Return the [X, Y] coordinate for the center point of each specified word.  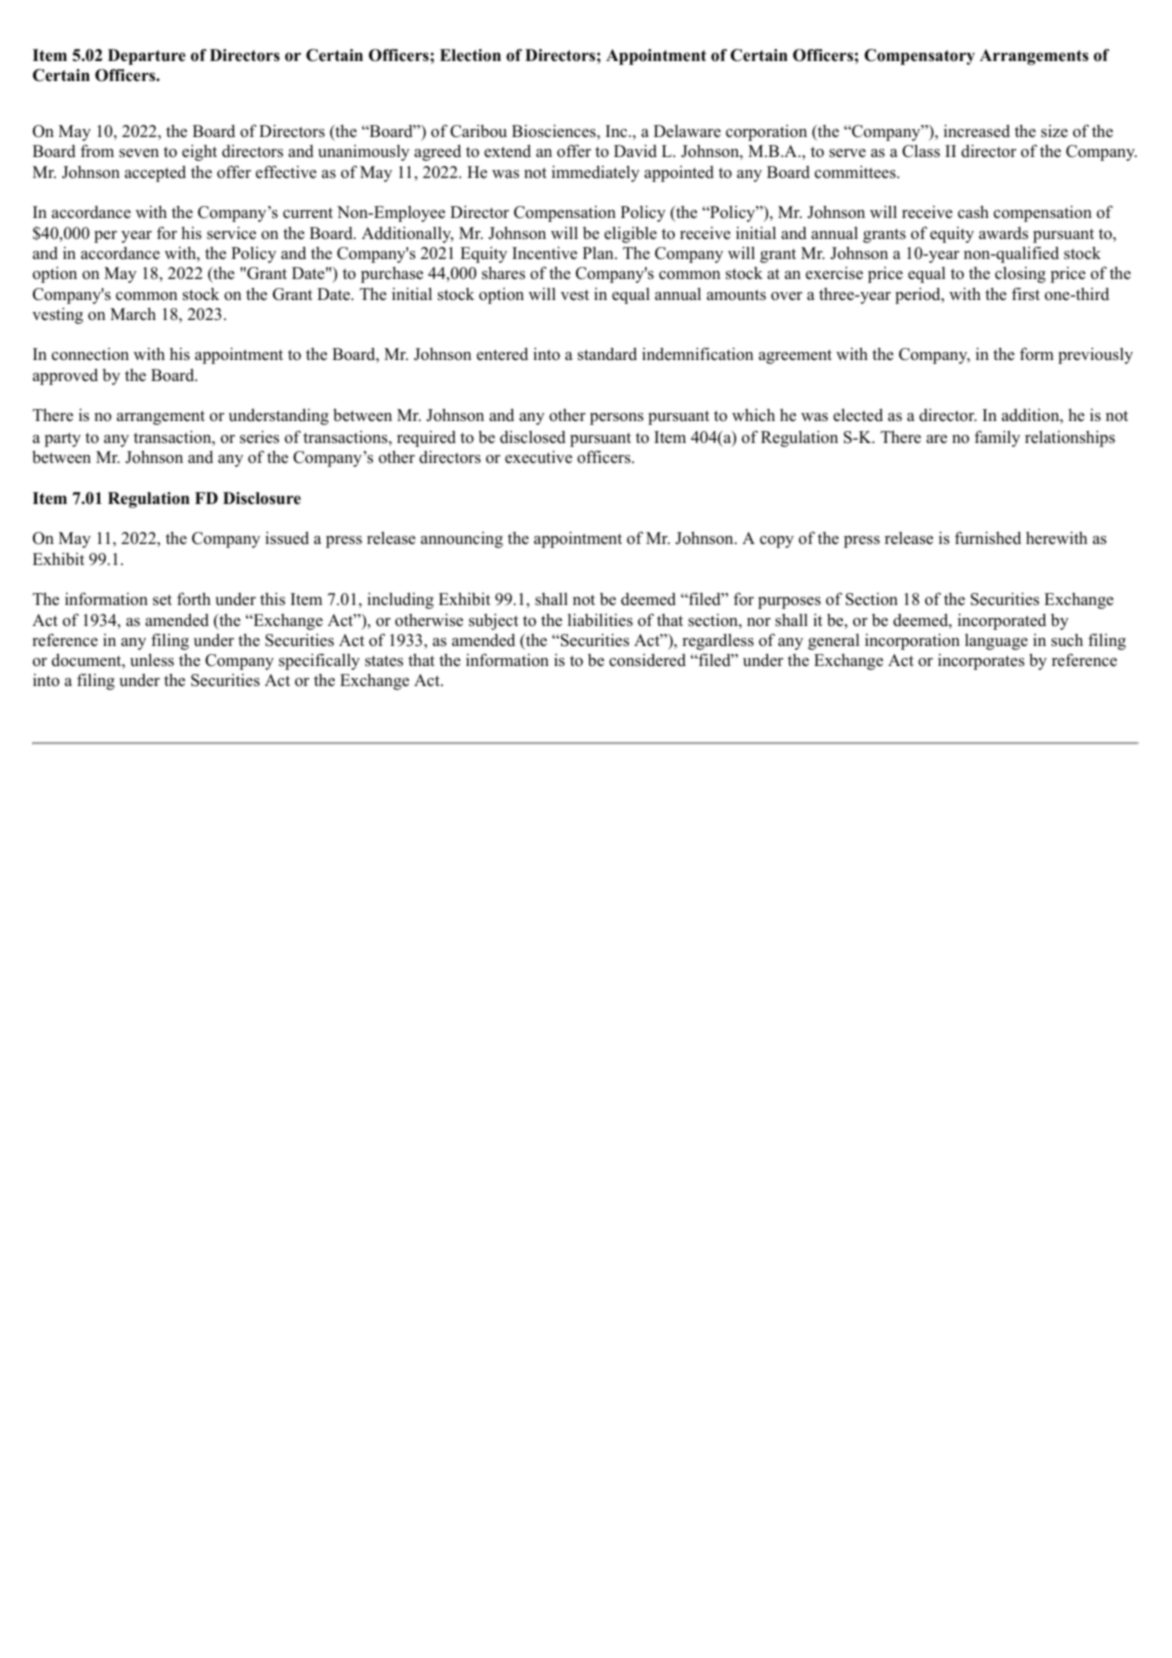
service [231, 233]
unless [152, 660]
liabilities [600, 620]
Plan [599, 253]
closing [1020, 274]
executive [538, 457]
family [997, 438]
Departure [147, 57]
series [259, 437]
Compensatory [919, 57]
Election [470, 55]
